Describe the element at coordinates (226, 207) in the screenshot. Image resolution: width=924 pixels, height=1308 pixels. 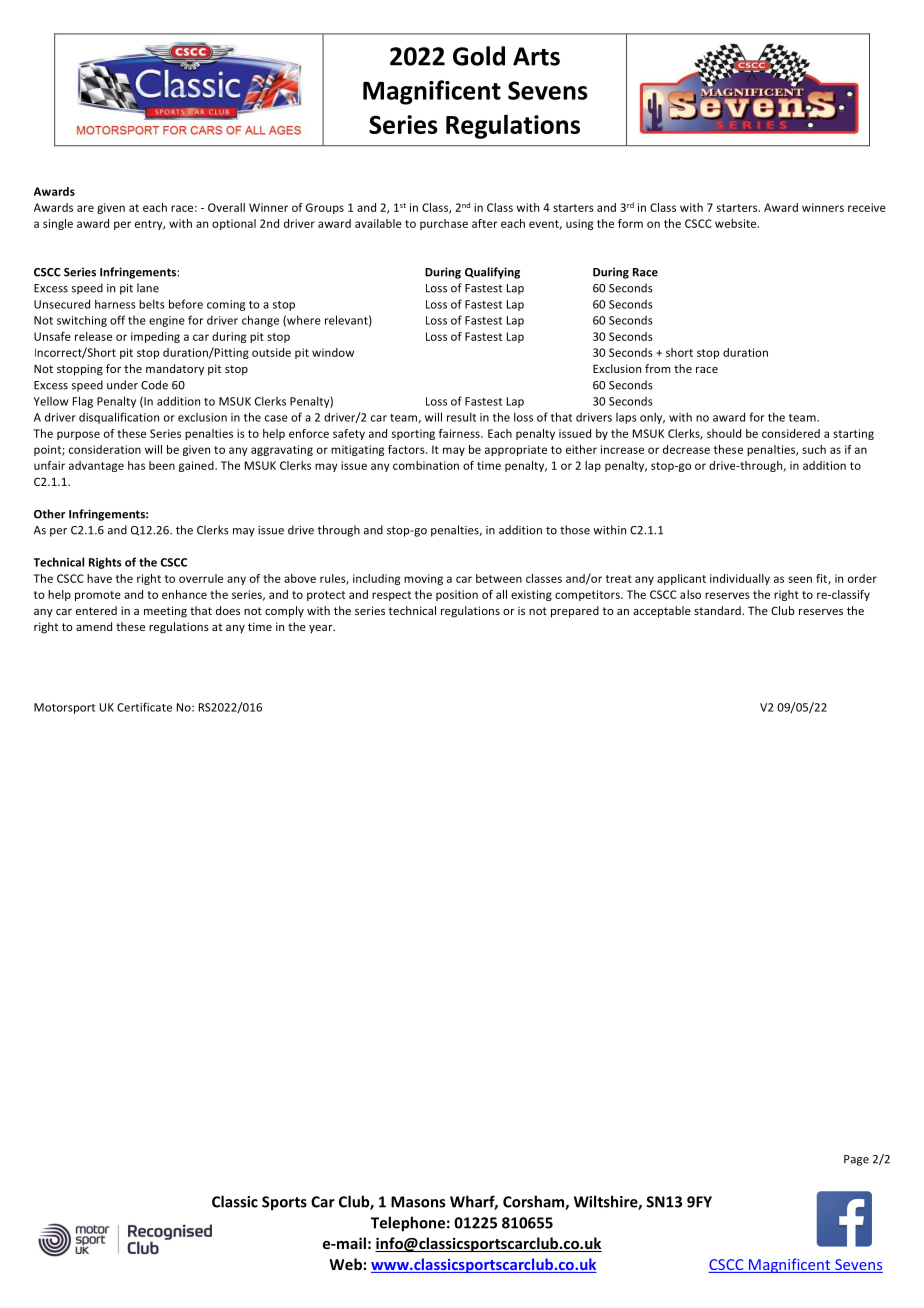
I see `Overall` at that location.
